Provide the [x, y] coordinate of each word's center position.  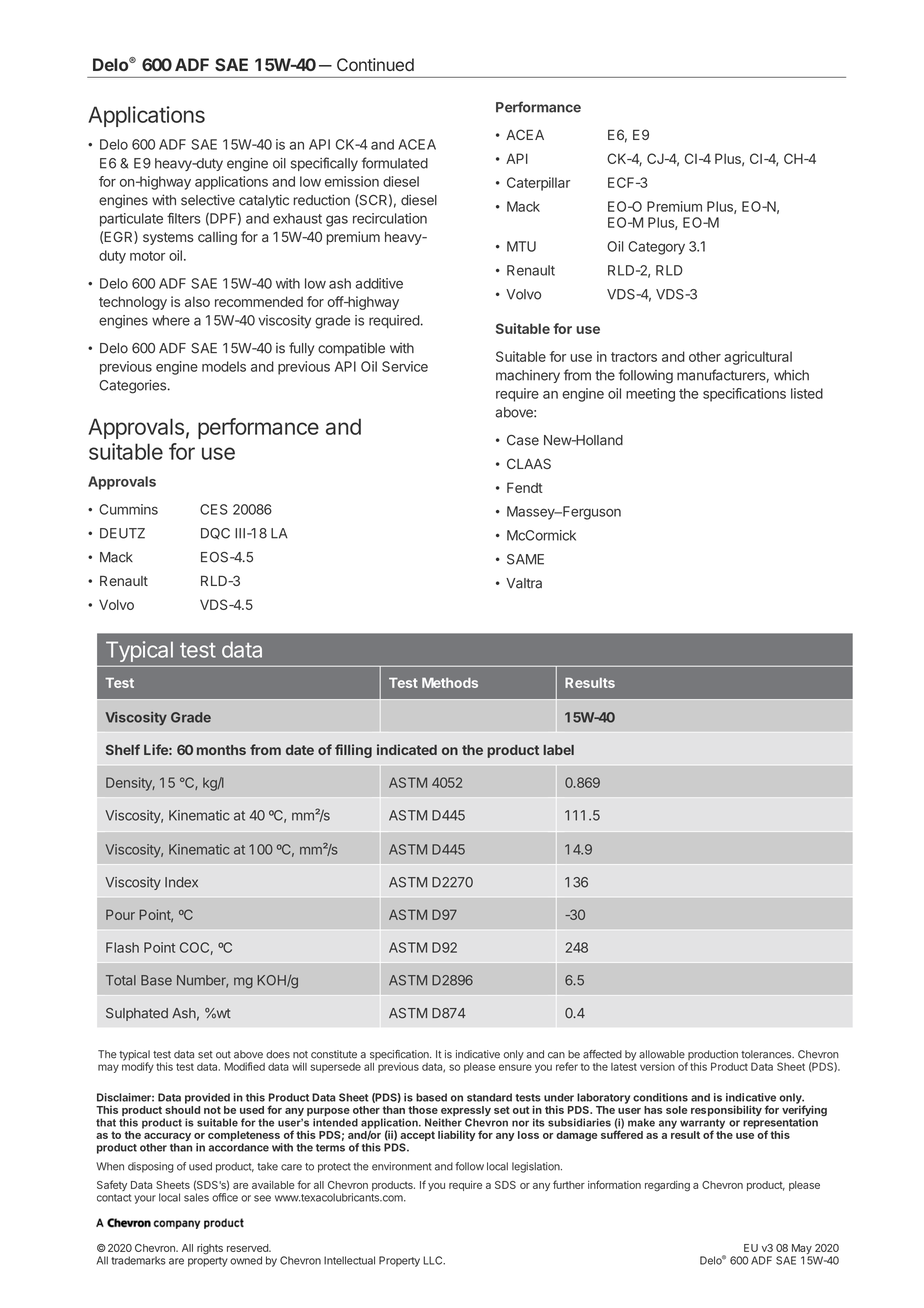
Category [656, 248]
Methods [450, 683]
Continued [375, 64]
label [559, 750]
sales [196, 1197]
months [221, 750]
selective [208, 200]
